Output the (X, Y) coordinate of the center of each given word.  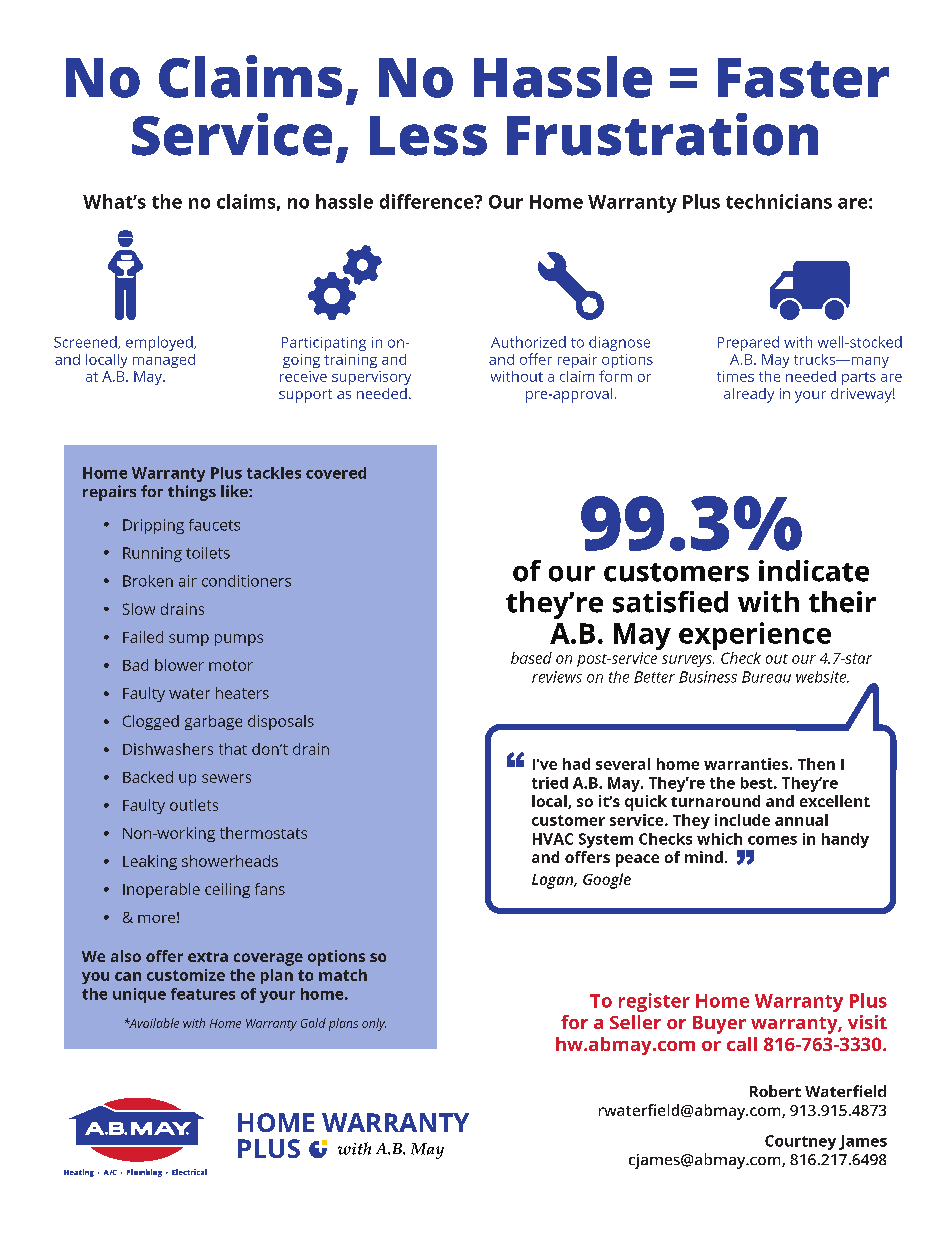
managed (164, 361)
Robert (775, 1091)
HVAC (553, 839)
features (203, 994)
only (374, 1024)
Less (428, 136)
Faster (803, 78)
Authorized (528, 342)
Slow (139, 609)
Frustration (662, 134)
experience (755, 637)
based (531, 658)
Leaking (150, 862)
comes (772, 840)
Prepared (748, 343)
